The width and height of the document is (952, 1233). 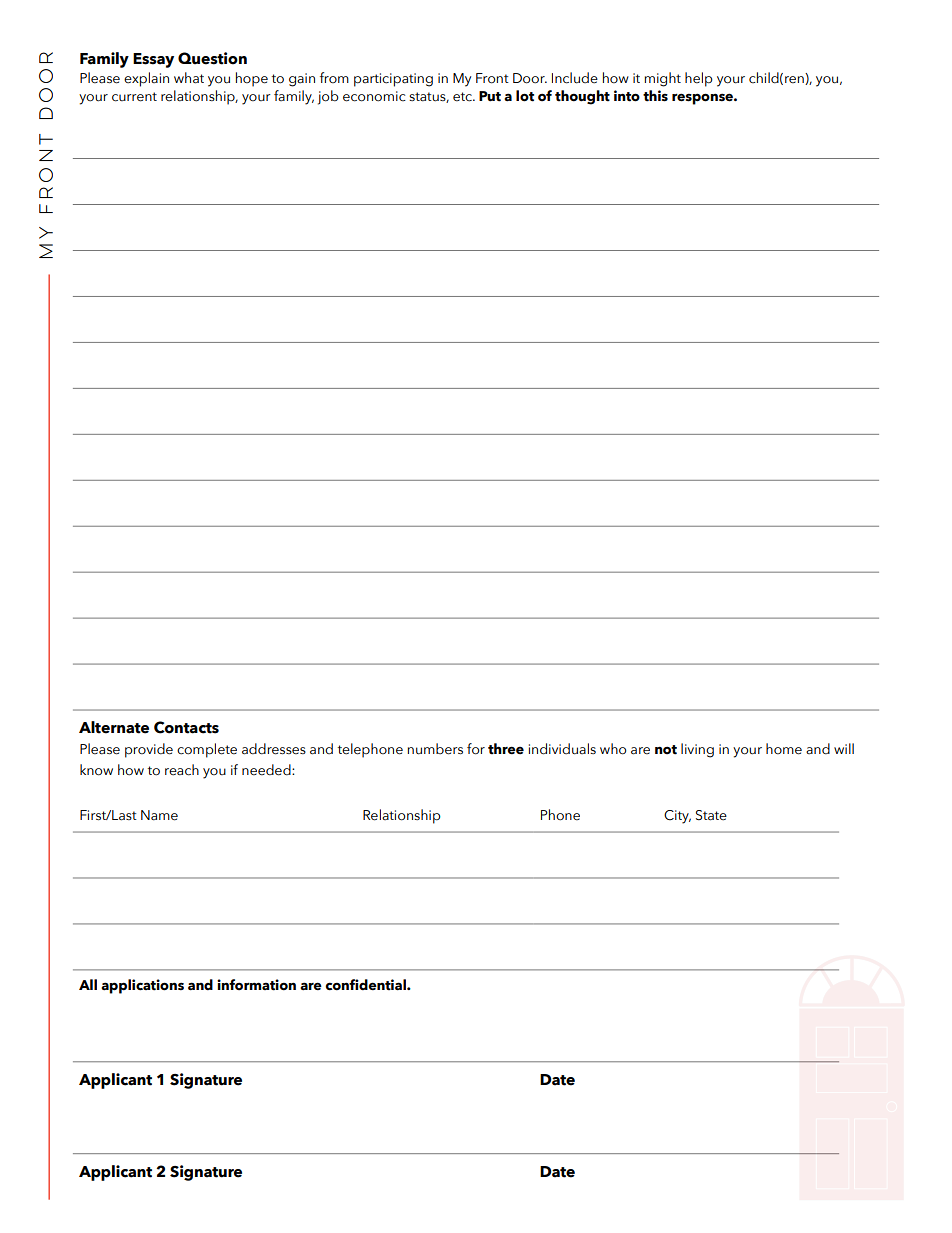 What do you see at coordinates (490, 96) in the document?
I see `Put` at bounding box center [490, 96].
